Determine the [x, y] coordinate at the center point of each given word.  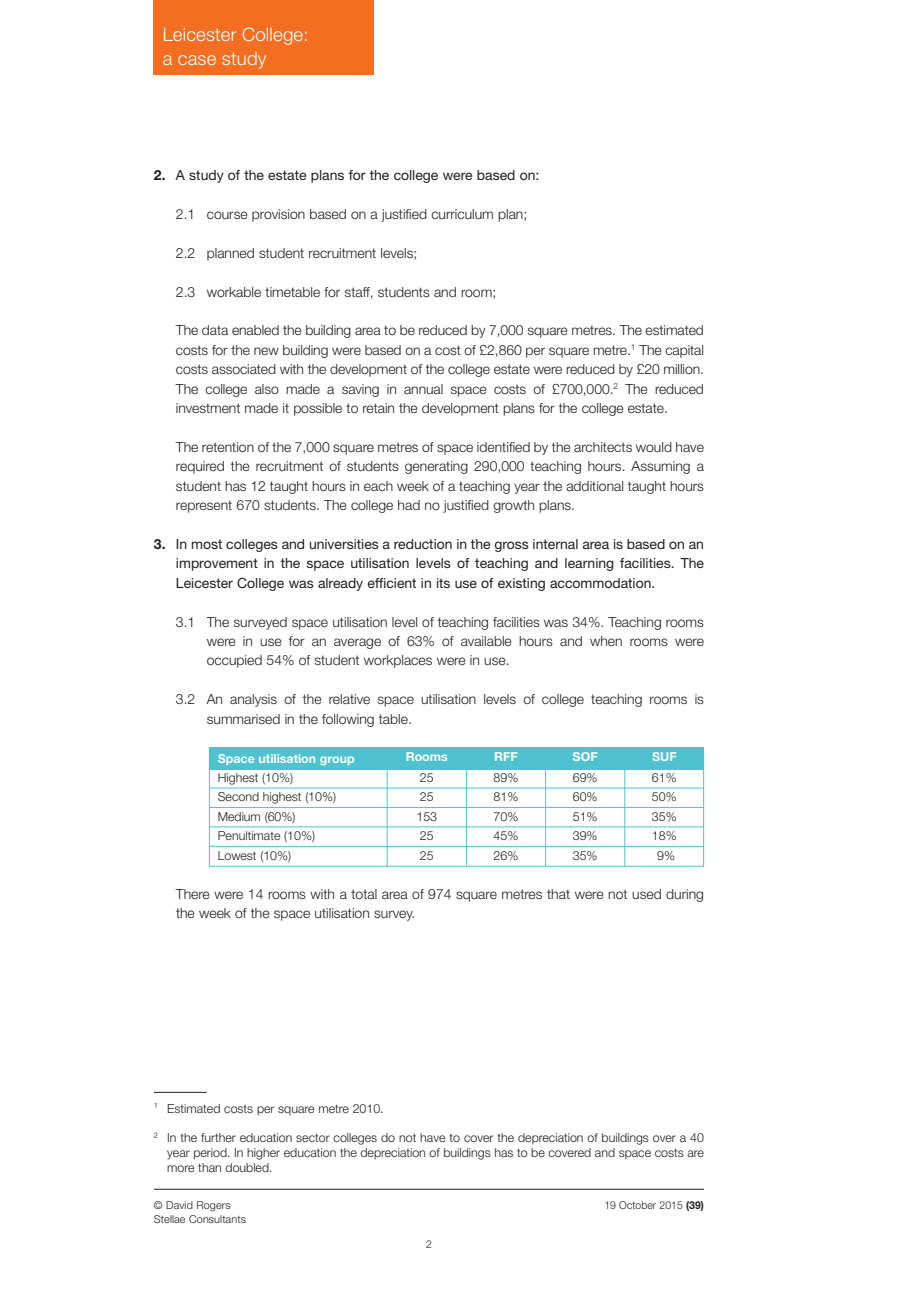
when [606, 641]
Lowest [237, 855]
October [637, 1205]
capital [684, 351]
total [364, 894]
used [646, 894]
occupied [234, 661]
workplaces [398, 661]
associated [244, 369]
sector [313, 1137]
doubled [248, 1167]
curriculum [462, 214]
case [197, 60]
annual [423, 389]
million [683, 369]
